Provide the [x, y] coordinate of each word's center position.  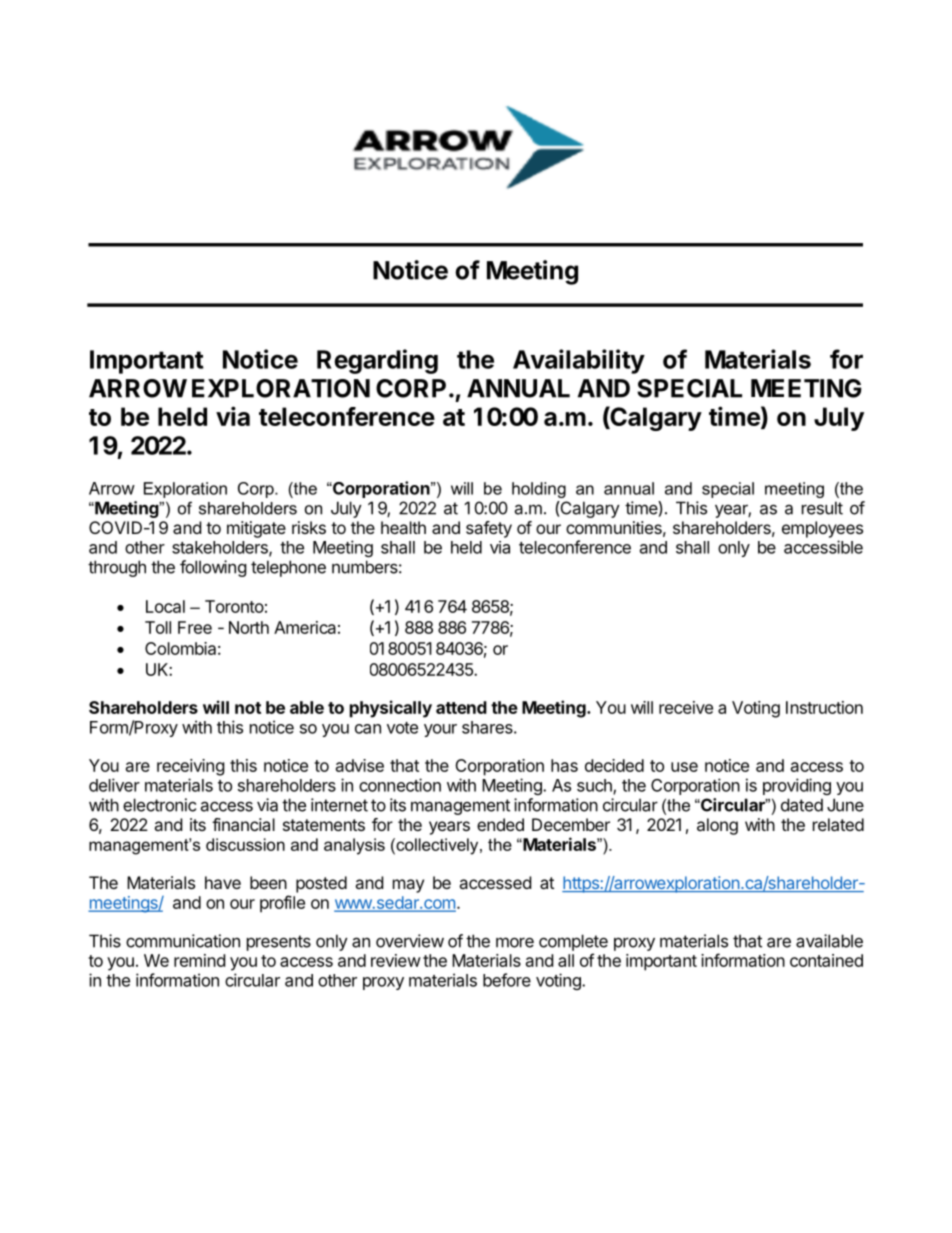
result [822, 508]
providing [797, 786]
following [213, 568]
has [564, 765]
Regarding [377, 361]
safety [489, 529]
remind [199, 960]
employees [822, 529]
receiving [191, 767]
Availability [579, 361]
